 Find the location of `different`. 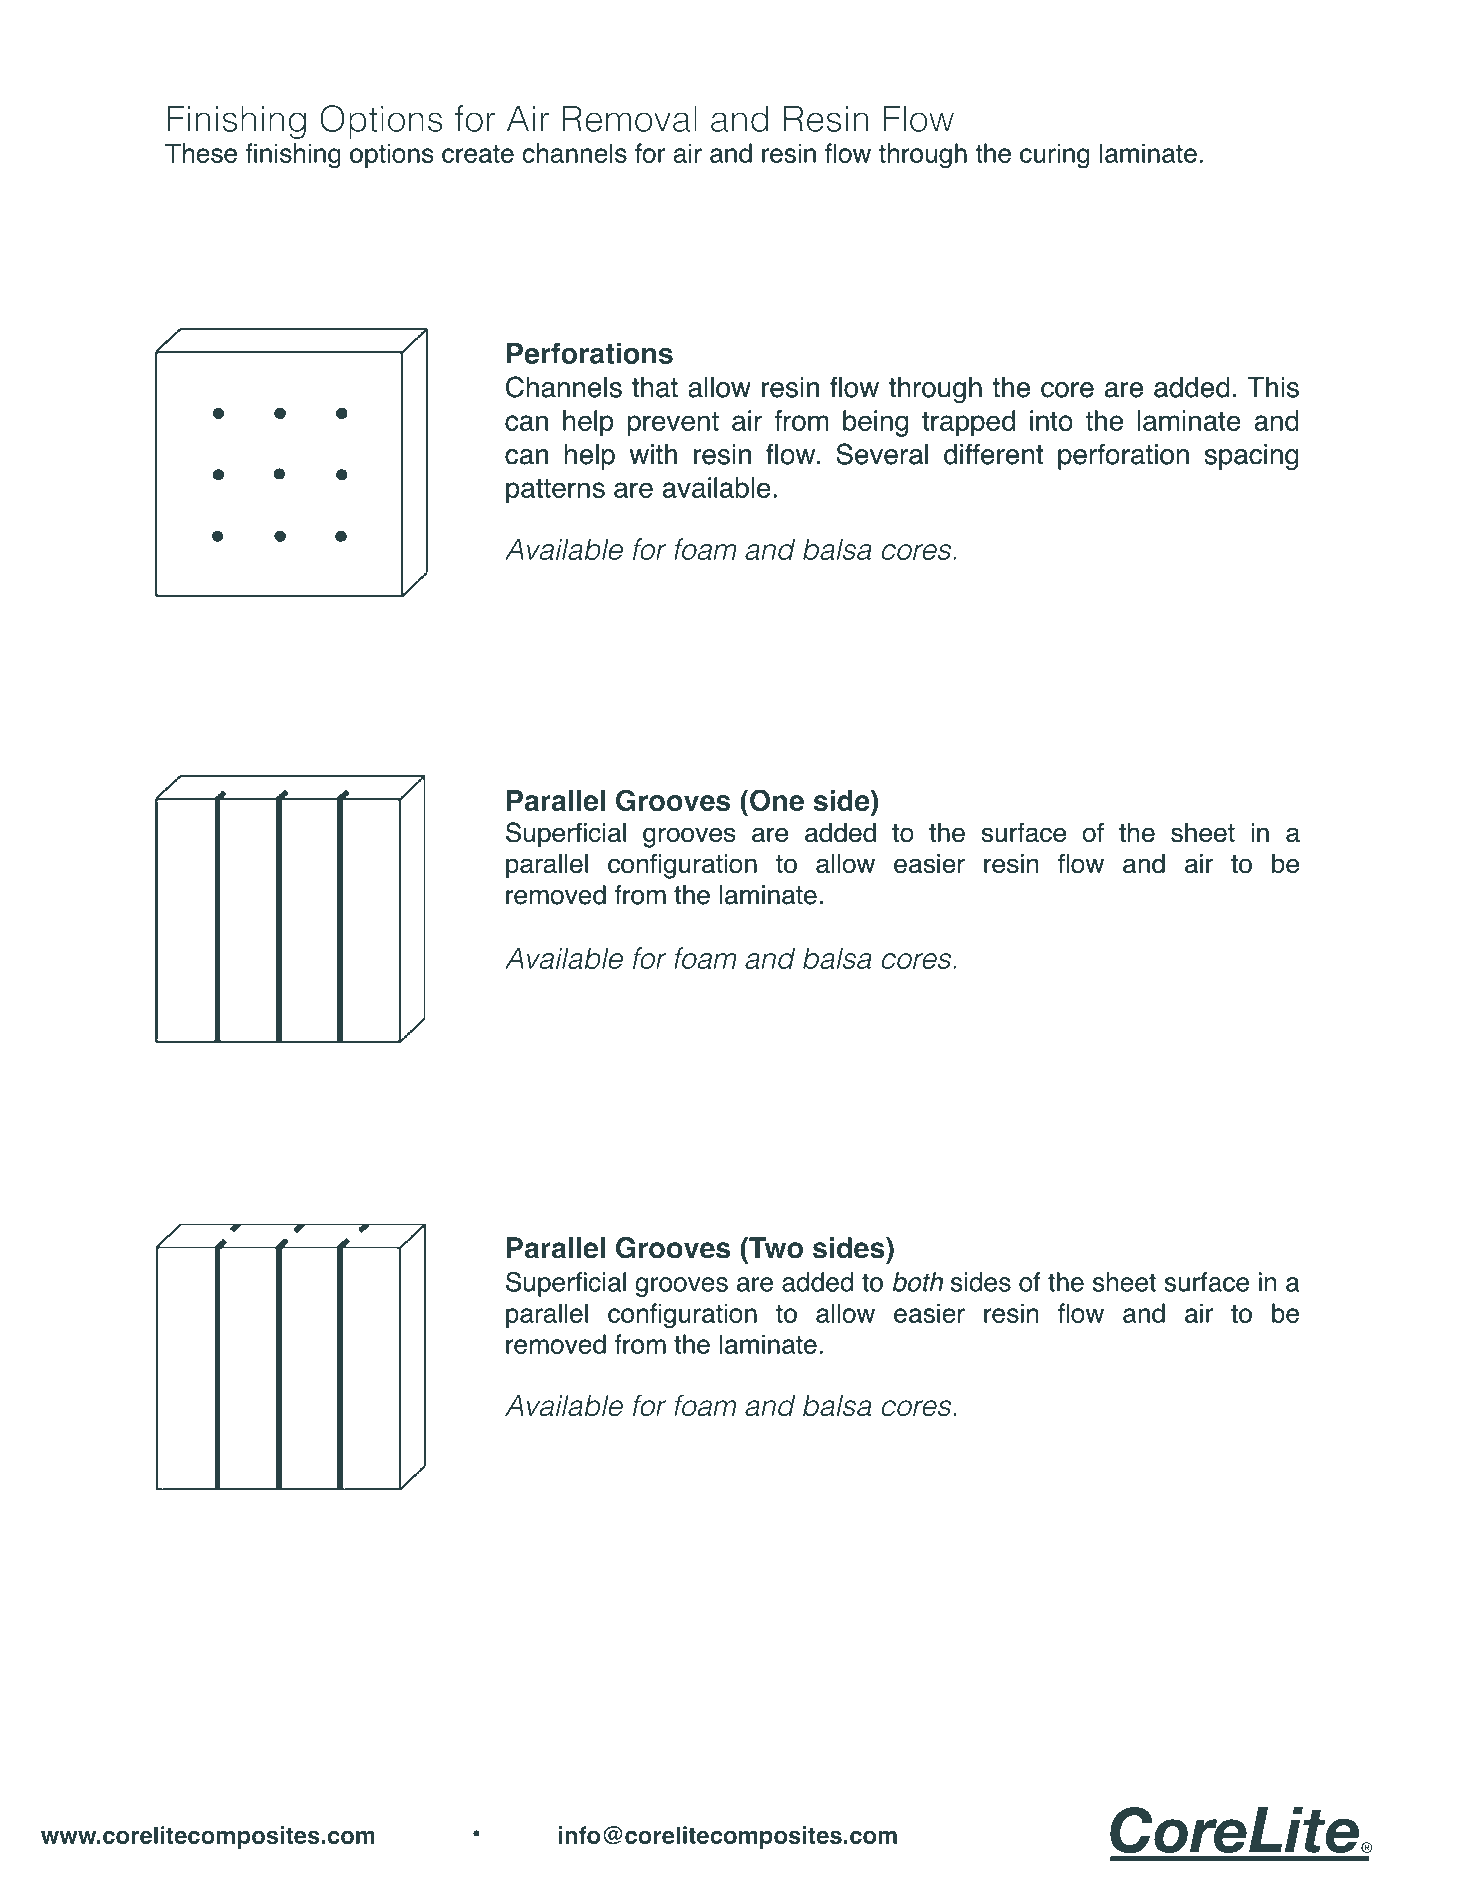

different is located at coordinates (993, 454).
